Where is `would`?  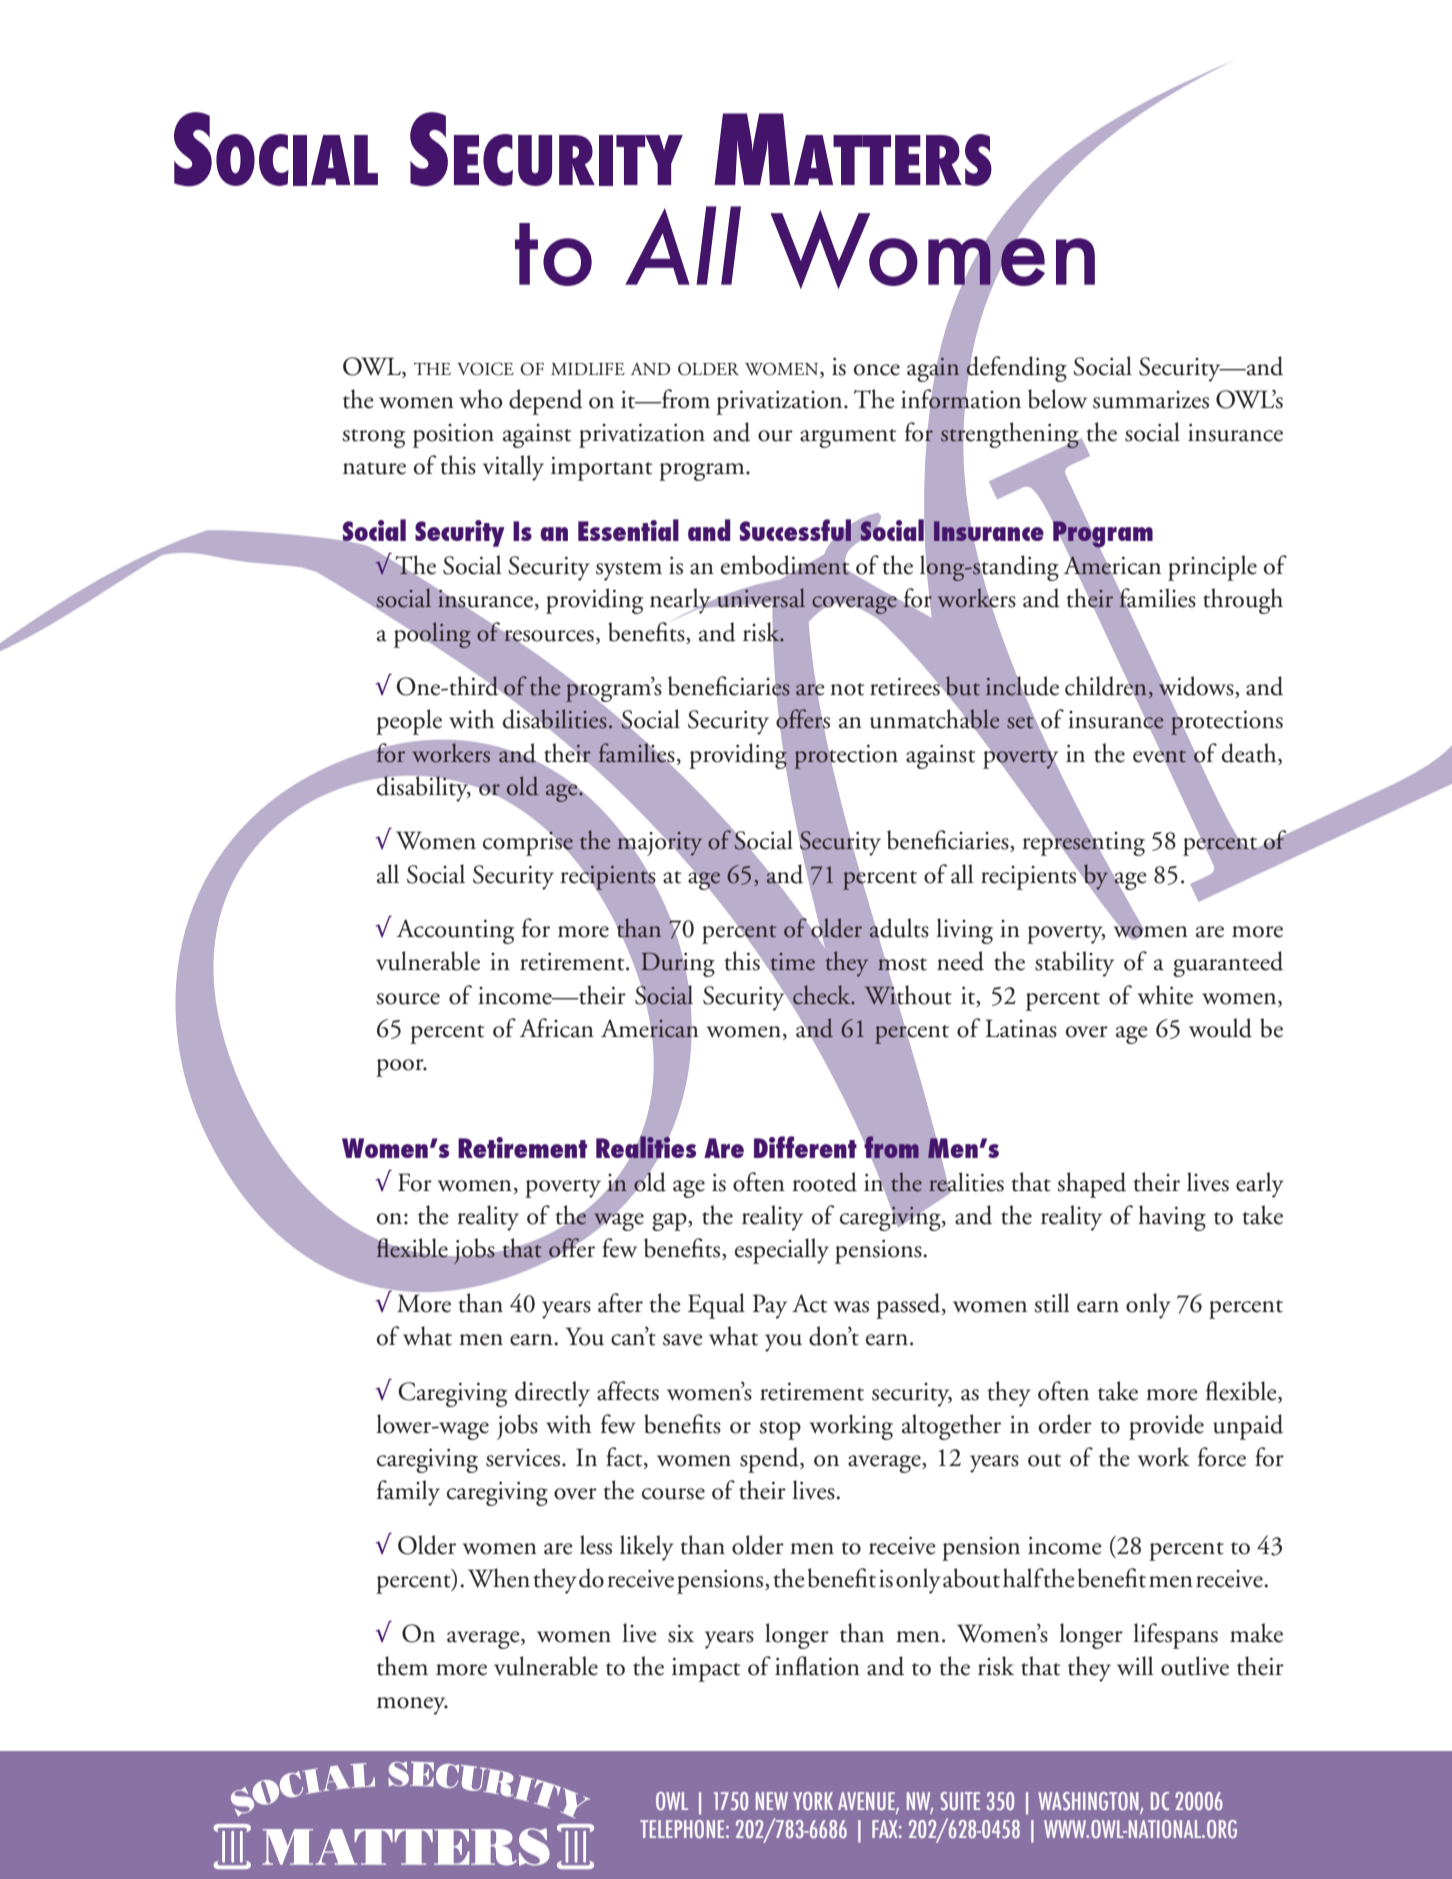
would is located at coordinates (1220, 1028).
